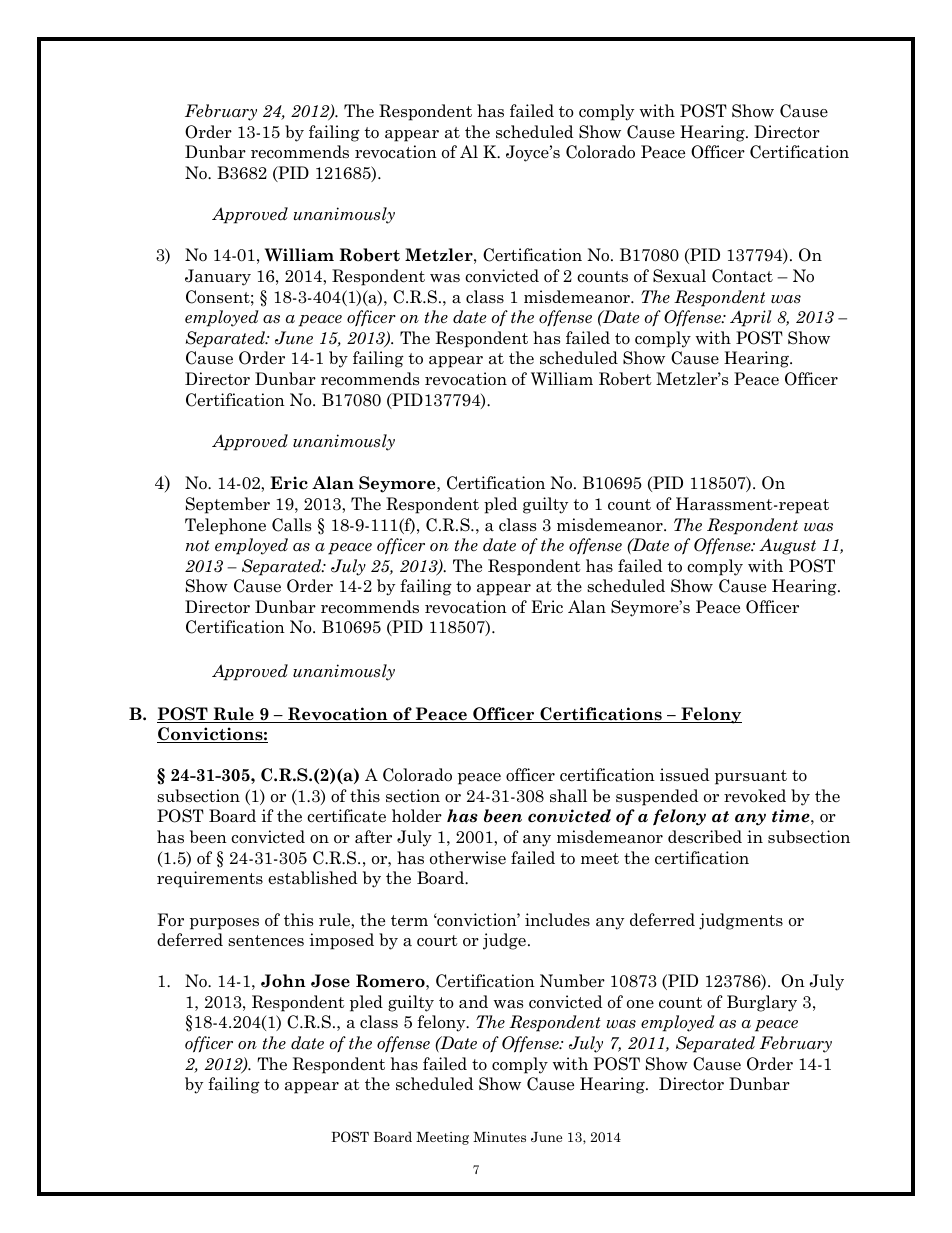 The image size is (952, 1233). What do you see at coordinates (679, 276) in the screenshot?
I see `Sexual` at bounding box center [679, 276].
